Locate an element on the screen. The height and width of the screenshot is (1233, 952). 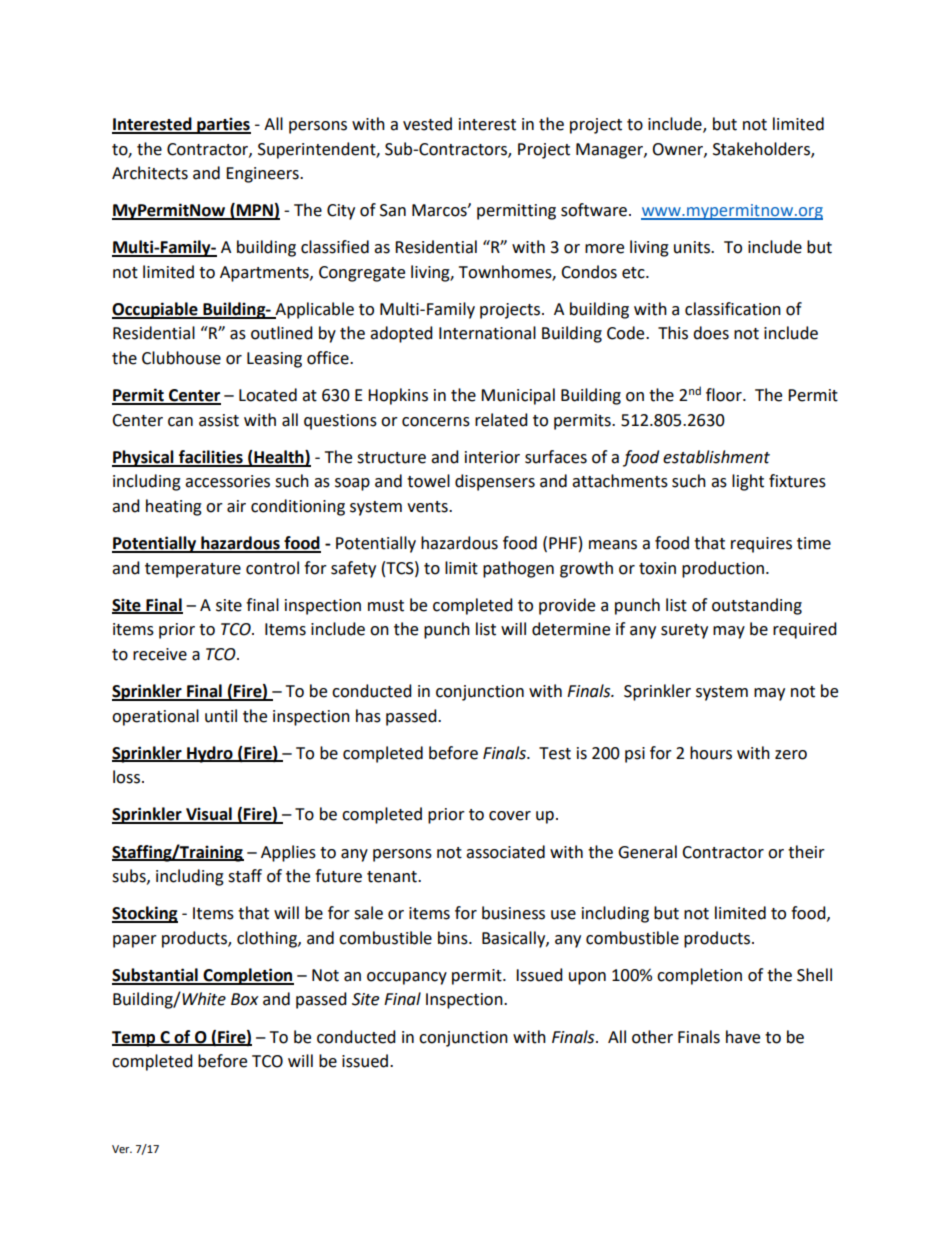
Stakeholders is located at coordinates (762, 149).
